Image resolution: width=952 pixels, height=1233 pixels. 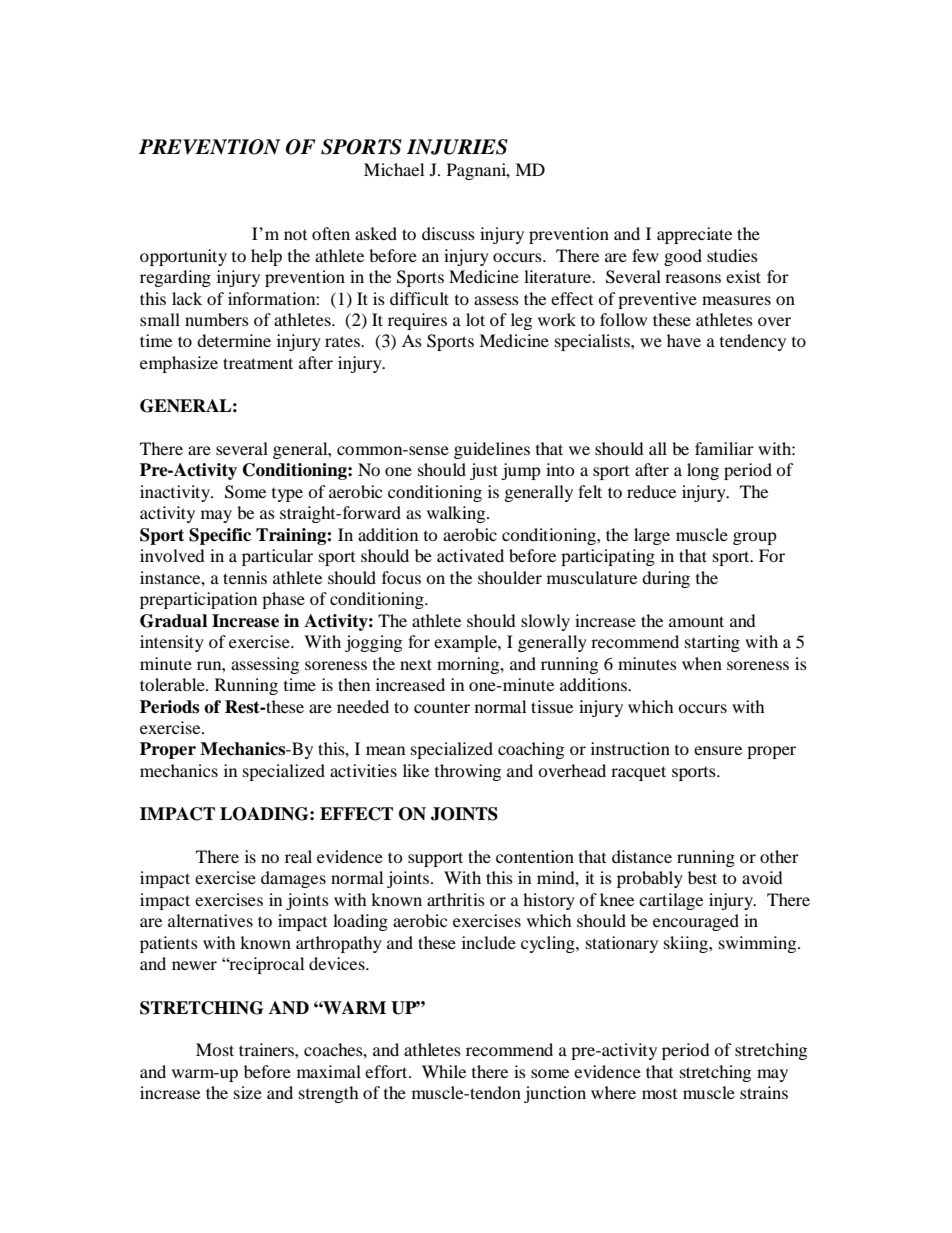 What do you see at coordinates (298, 856) in the image?
I see `real` at bounding box center [298, 856].
